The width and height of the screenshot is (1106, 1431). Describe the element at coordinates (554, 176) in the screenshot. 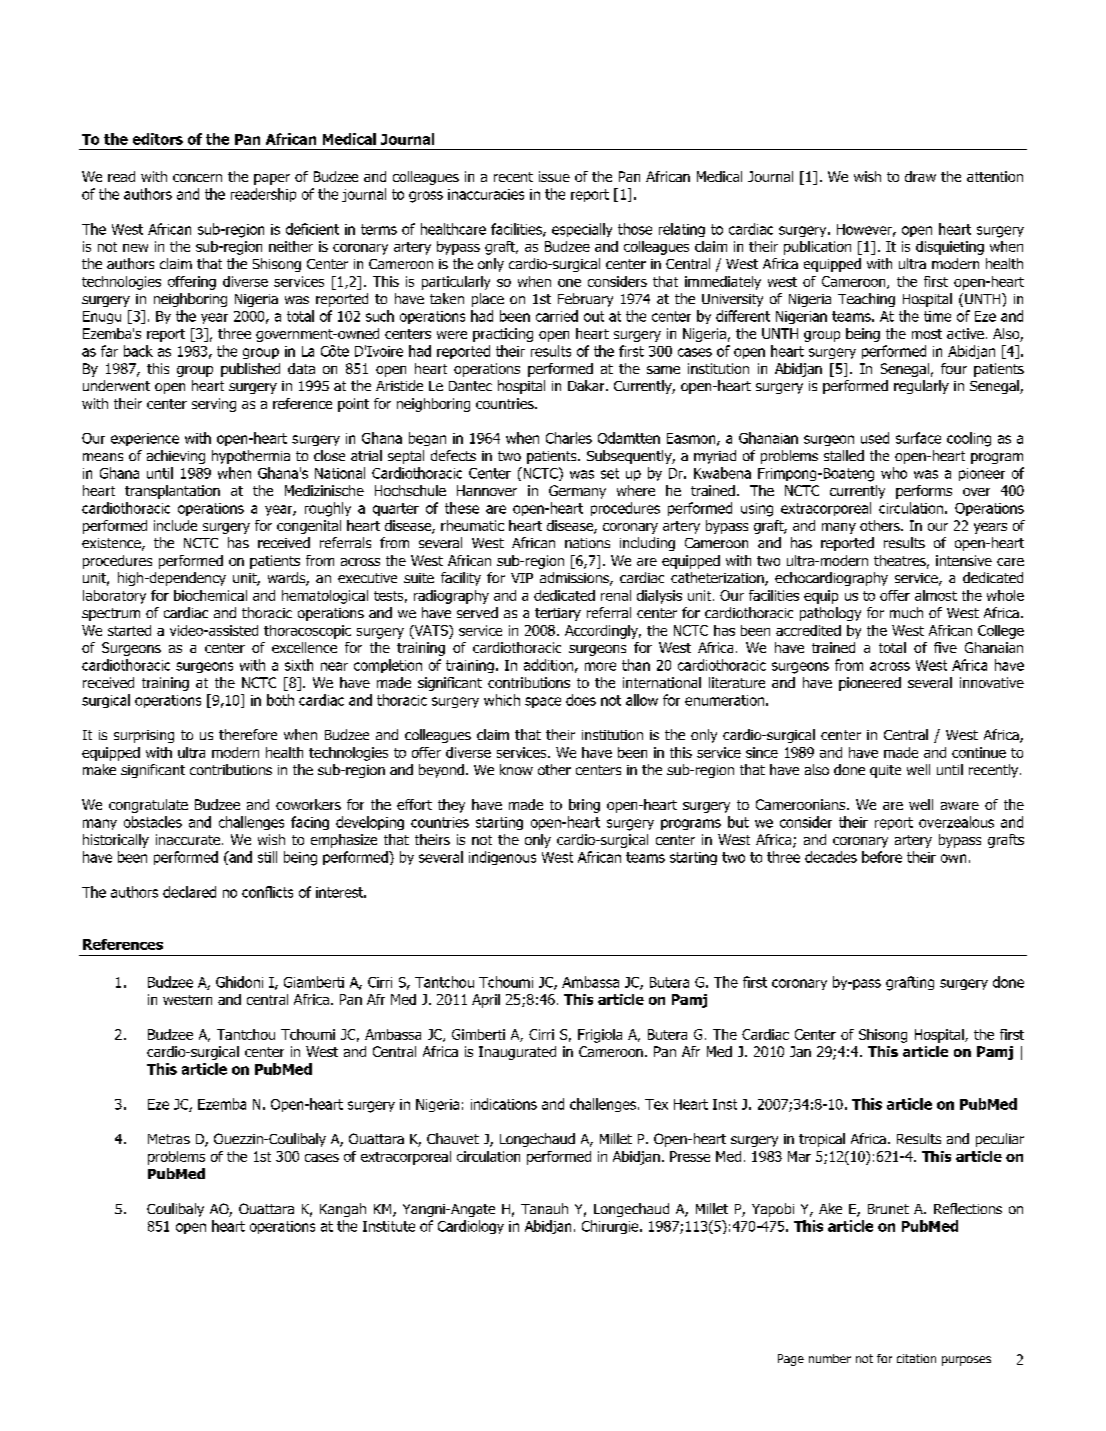

I see `issue` at that location.
